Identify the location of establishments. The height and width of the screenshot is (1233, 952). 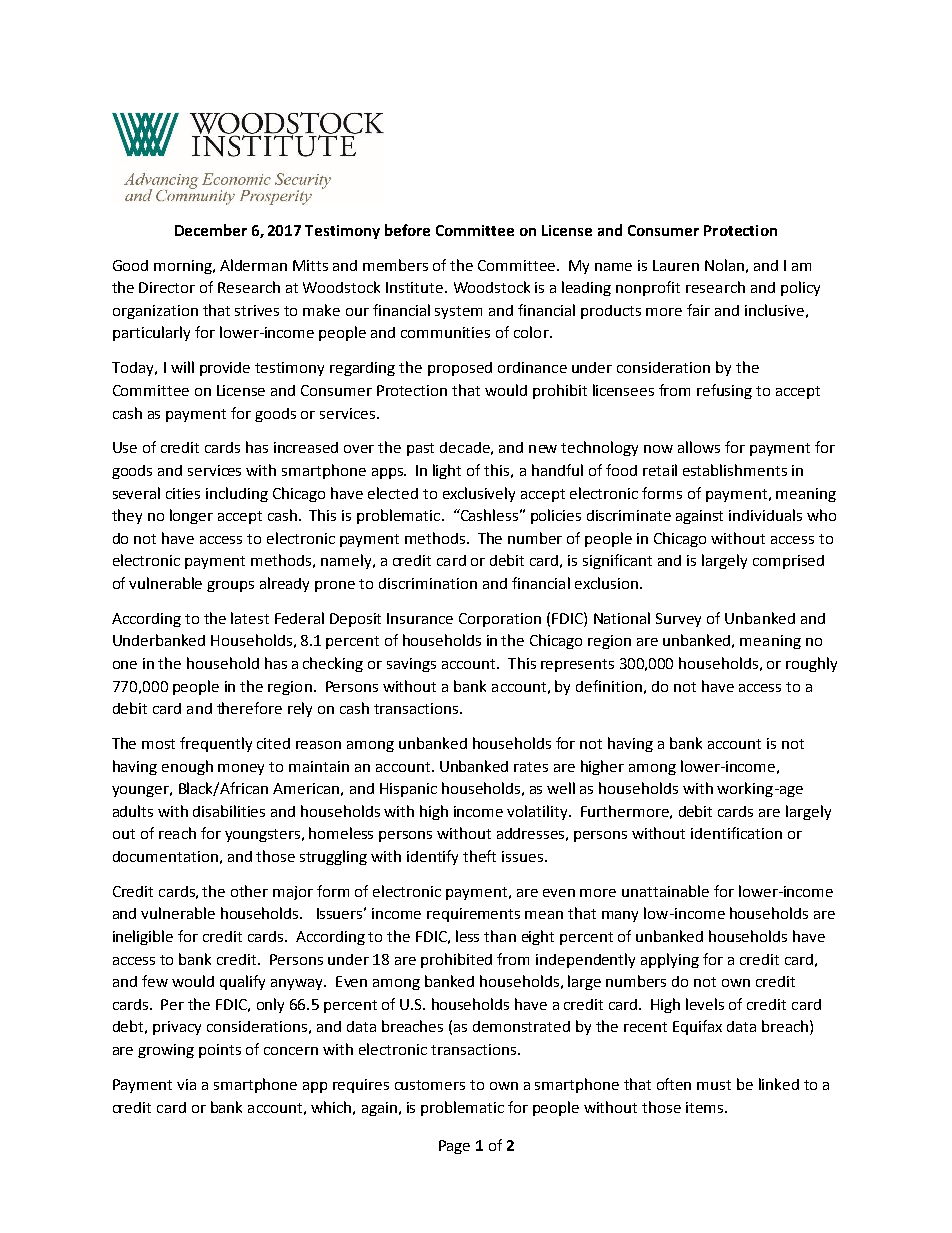
(735, 470).
